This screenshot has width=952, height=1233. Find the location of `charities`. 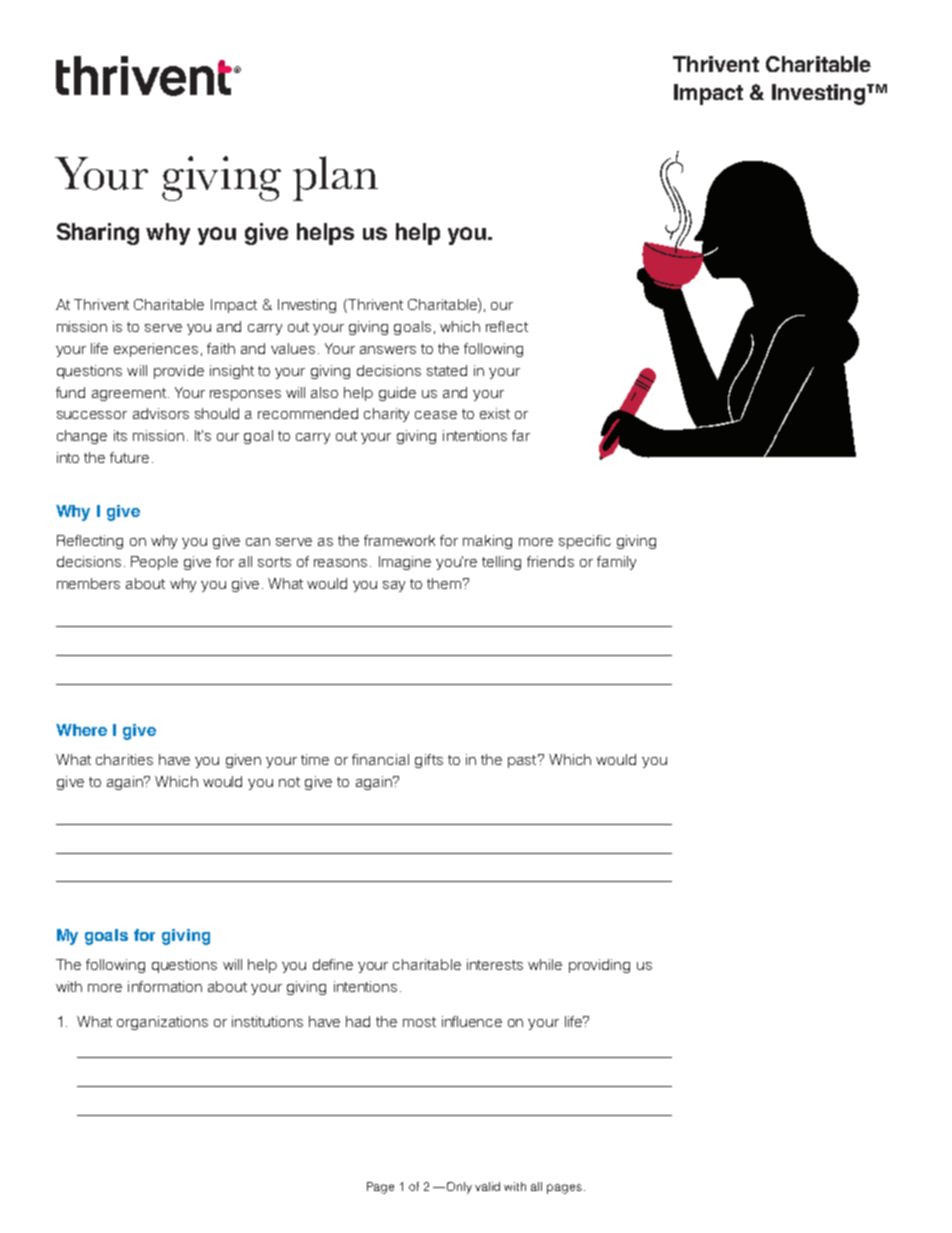

charities is located at coordinates (124, 759).
